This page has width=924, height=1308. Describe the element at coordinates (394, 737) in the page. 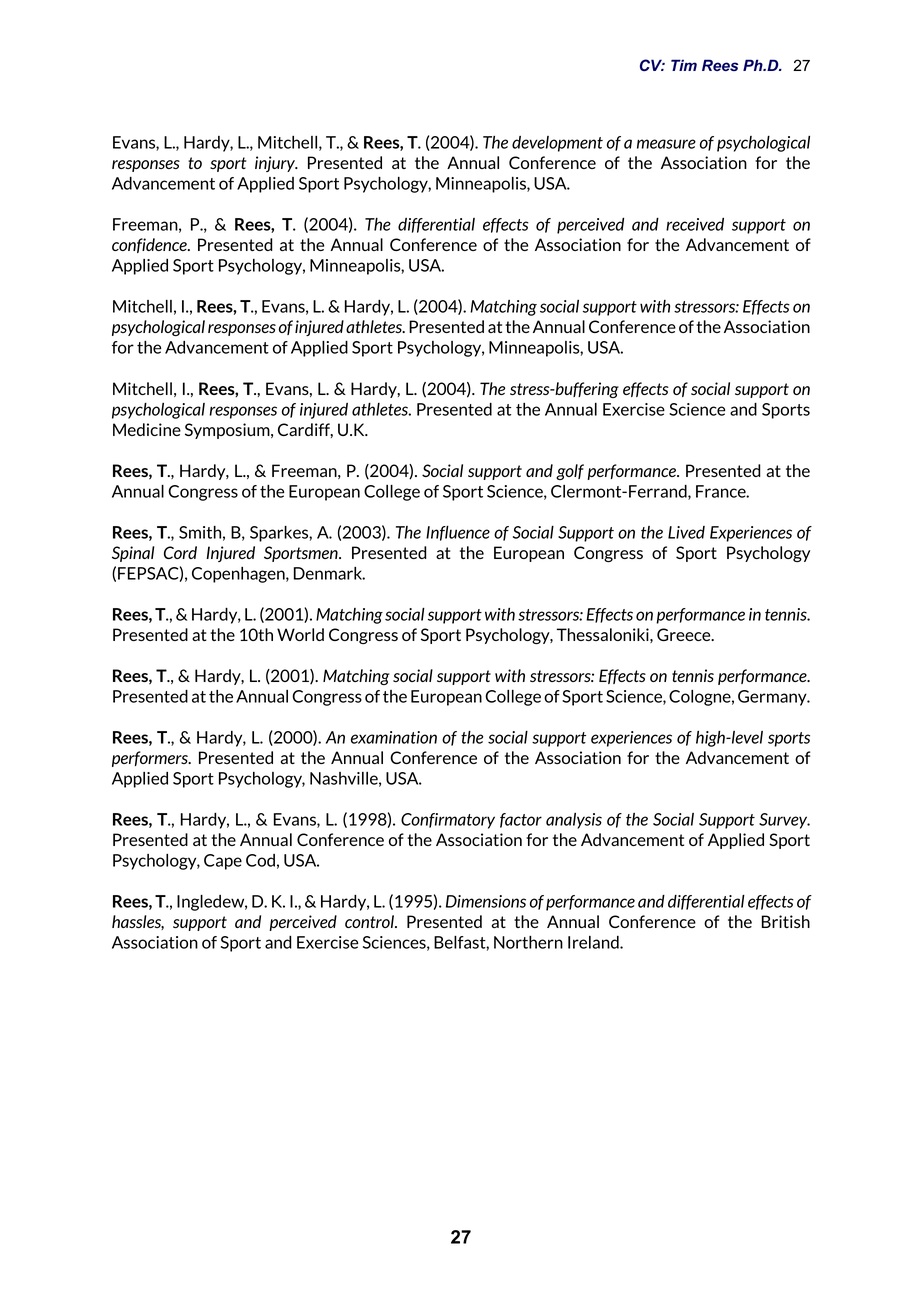

I see `examination` at that location.
